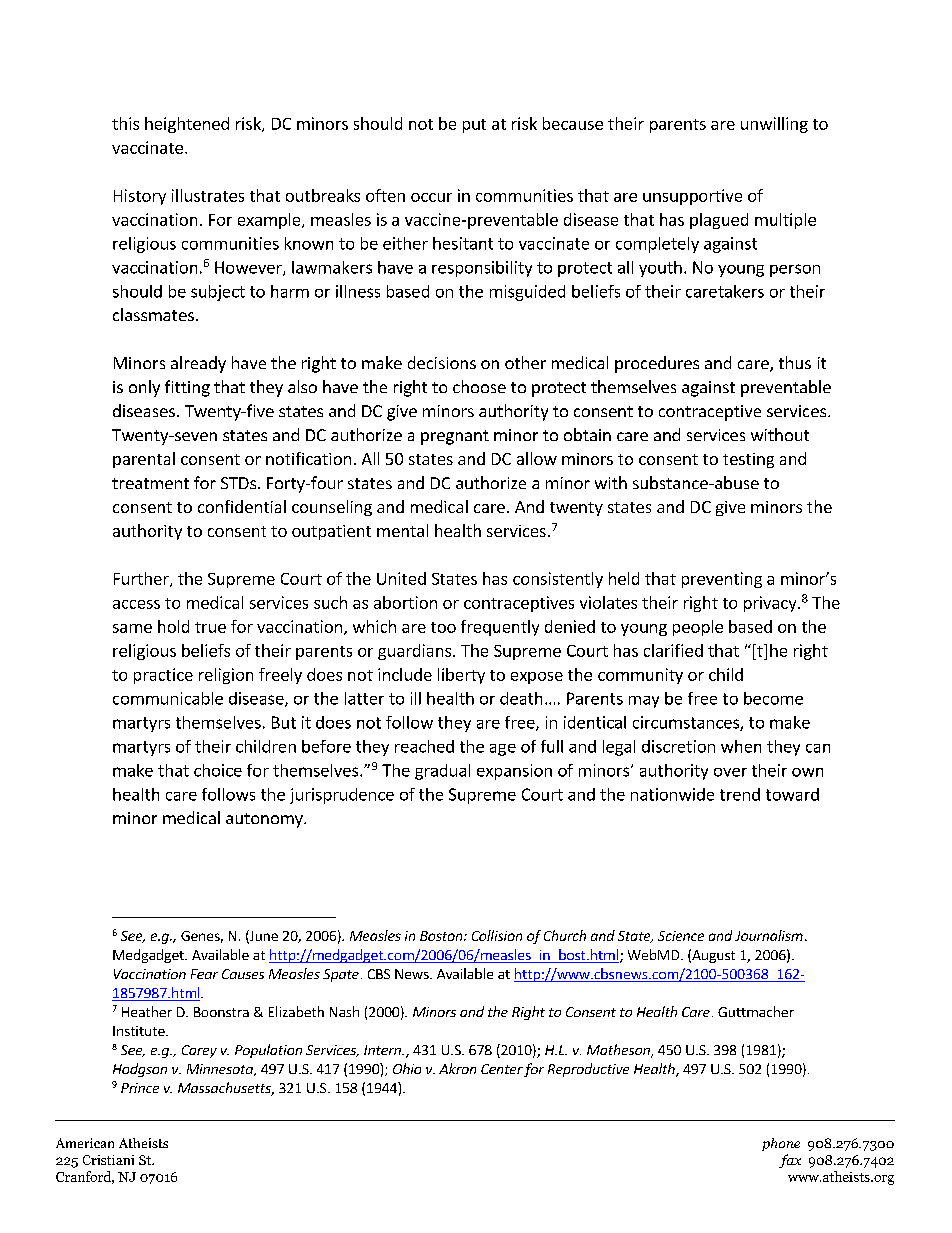 This screenshot has width=952, height=1233. Describe the element at coordinates (748, 460) in the screenshot. I see `testing` at that location.
